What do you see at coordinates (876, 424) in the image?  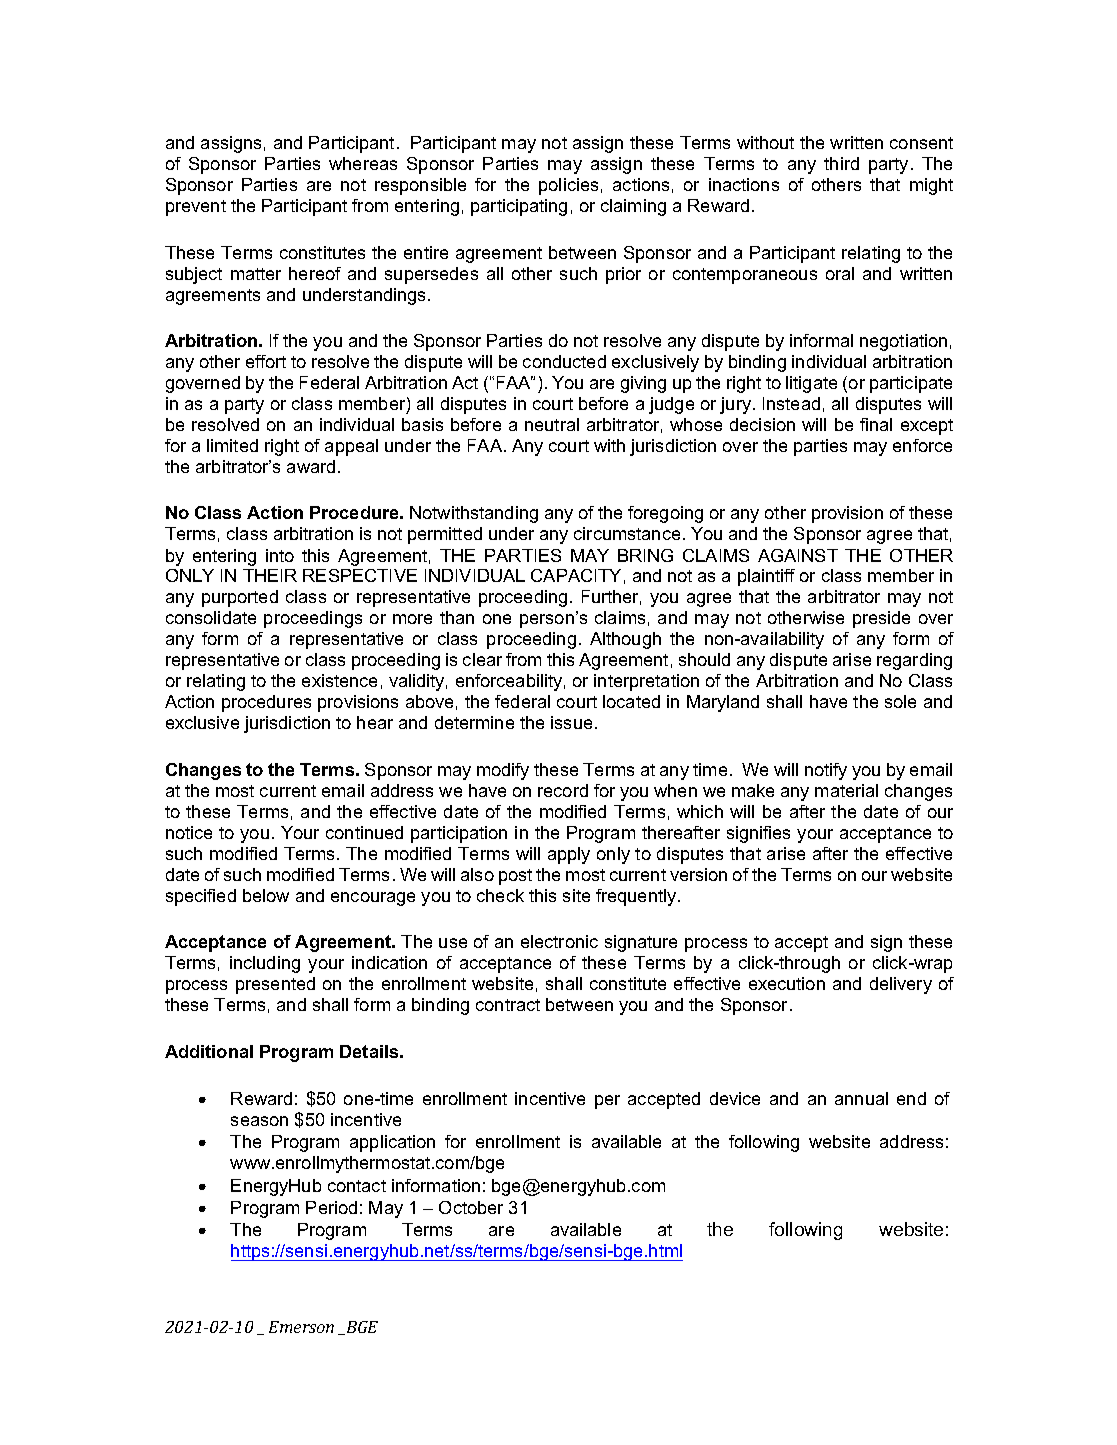 I see `final` at bounding box center [876, 424].
